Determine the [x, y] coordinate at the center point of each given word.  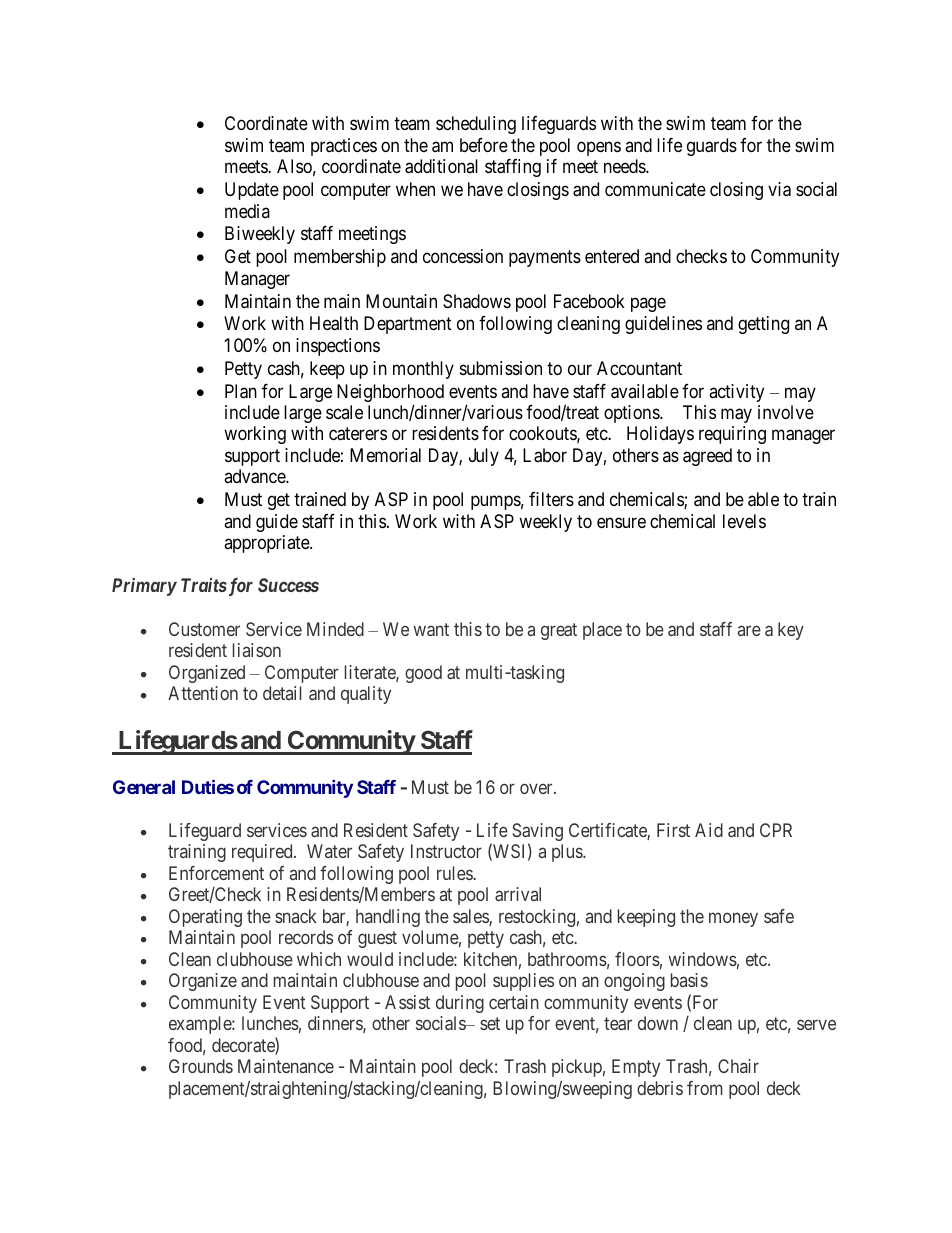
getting [763, 325]
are [749, 630]
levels [744, 521]
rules [455, 873]
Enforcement [216, 873]
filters [551, 499]
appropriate [267, 544]
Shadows [477, 301]
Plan [241, 391]
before [484, 145]
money [733, 919]
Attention [203, 693]
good [423, 674]
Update [252, 191]
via [779, 189]
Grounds [201, 1066]
